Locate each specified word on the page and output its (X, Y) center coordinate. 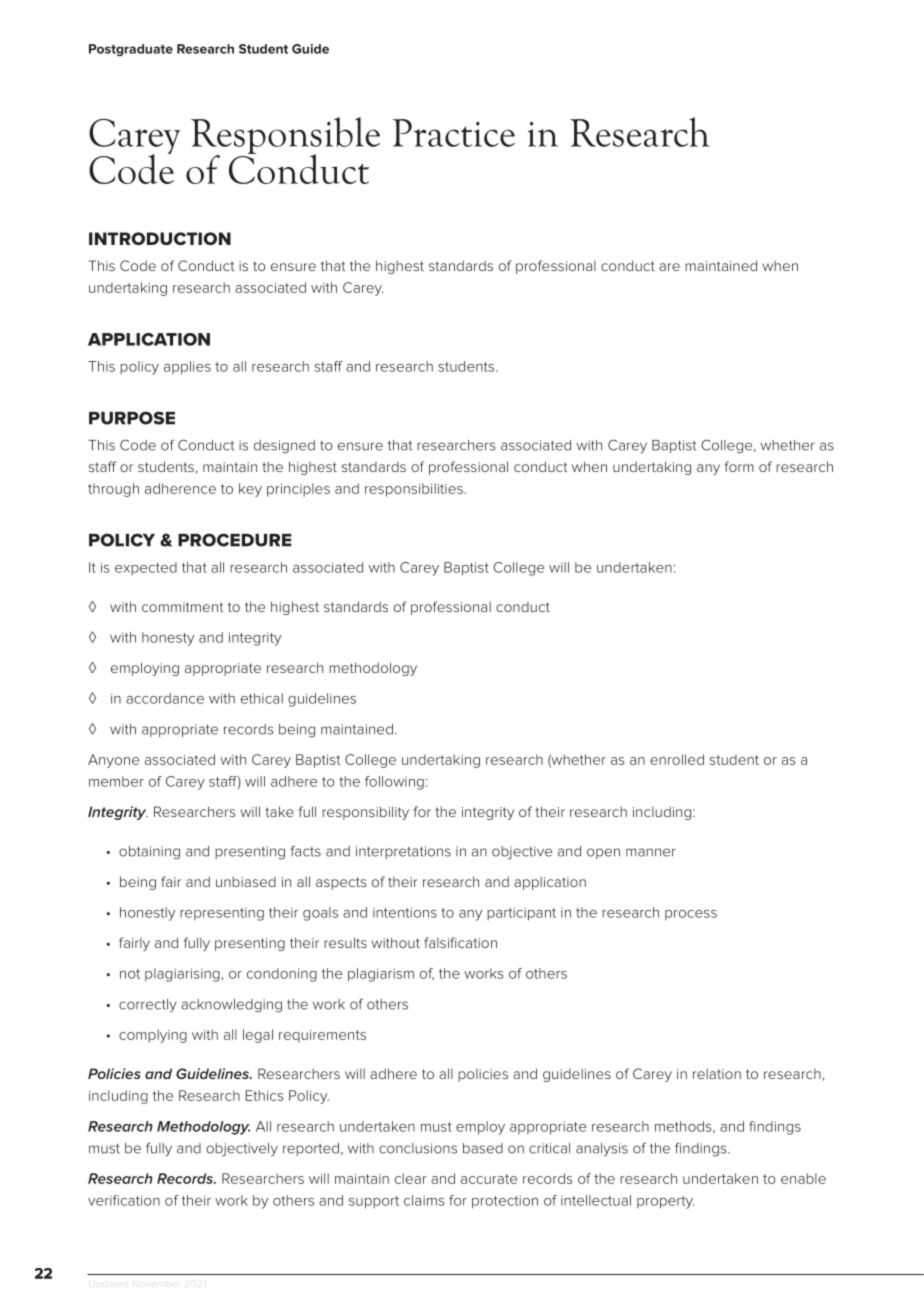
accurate (489, 1179)
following (394, 783)
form (739, 466)
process (691, 915)
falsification (460, 942)
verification (124, 1200)
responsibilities (415, 490)
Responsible (285, 136)
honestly (147, 914)
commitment (182, 607)
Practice (454, 133)
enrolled (677, 759)
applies (187, 368)
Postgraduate (131, 50)
